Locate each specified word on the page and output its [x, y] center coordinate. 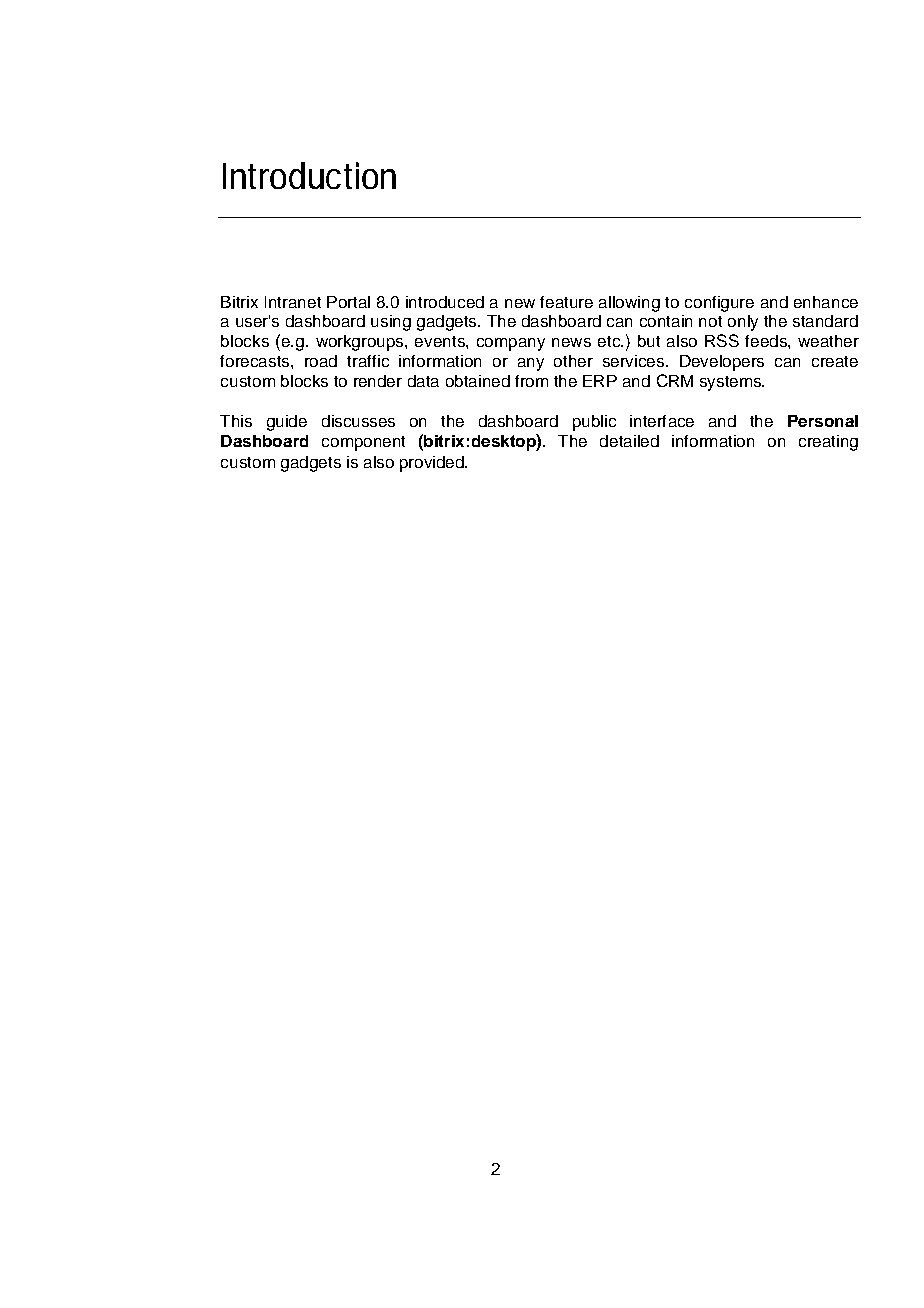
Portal [348, 302]
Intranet [293, 302]
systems [732, 383]
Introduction [309, 175]
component [363, 443]
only [743, 323]
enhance [826, 302]
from [531, 381]
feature [566, 302]
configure [719, 304]
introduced [445, 302]
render [378, 381]
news [571, 342]
